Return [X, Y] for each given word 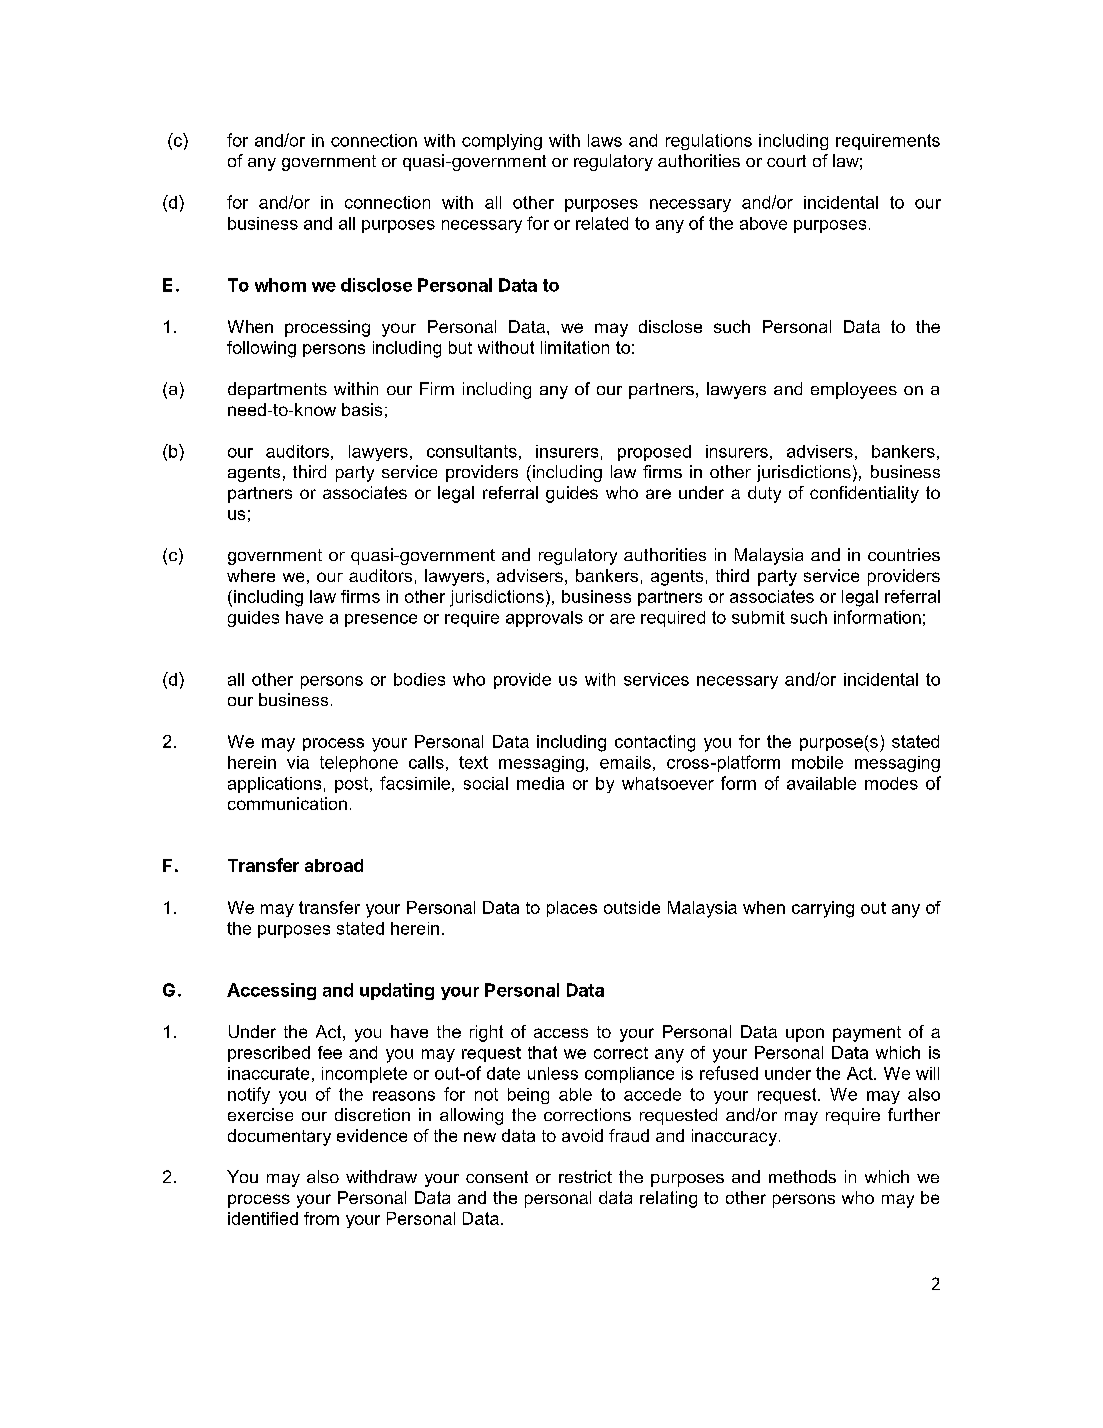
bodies [419, 679]
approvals [544, 619]
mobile [817, 762]
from [321, 1218]
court [786, 161]
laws [605, 140]
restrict [585, 1176]
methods [802, 1176]
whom [280, 285]
